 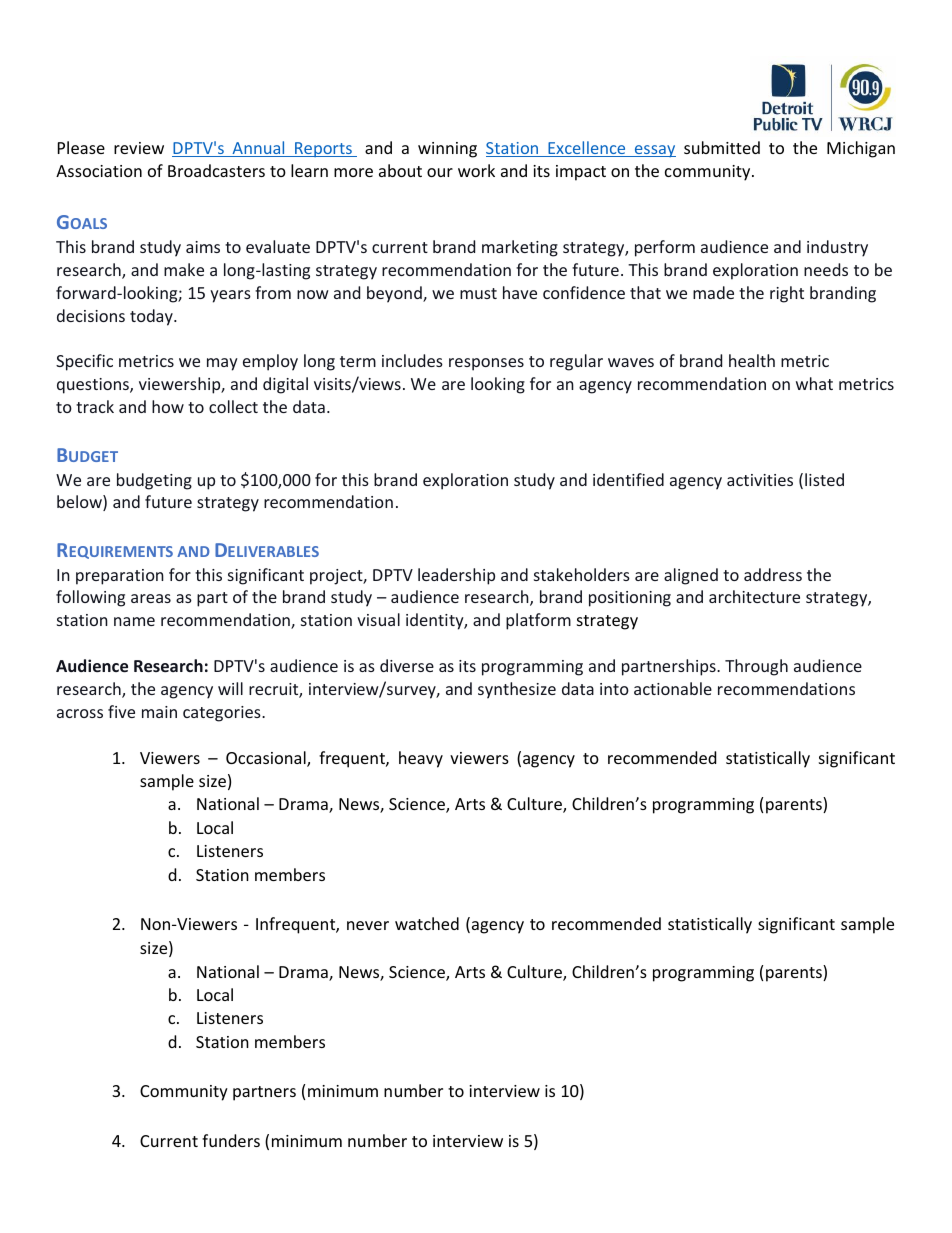 What do you see at coordinates (368, 925) in the screenshot?
I see `never` at bounding box center [368, 925].
